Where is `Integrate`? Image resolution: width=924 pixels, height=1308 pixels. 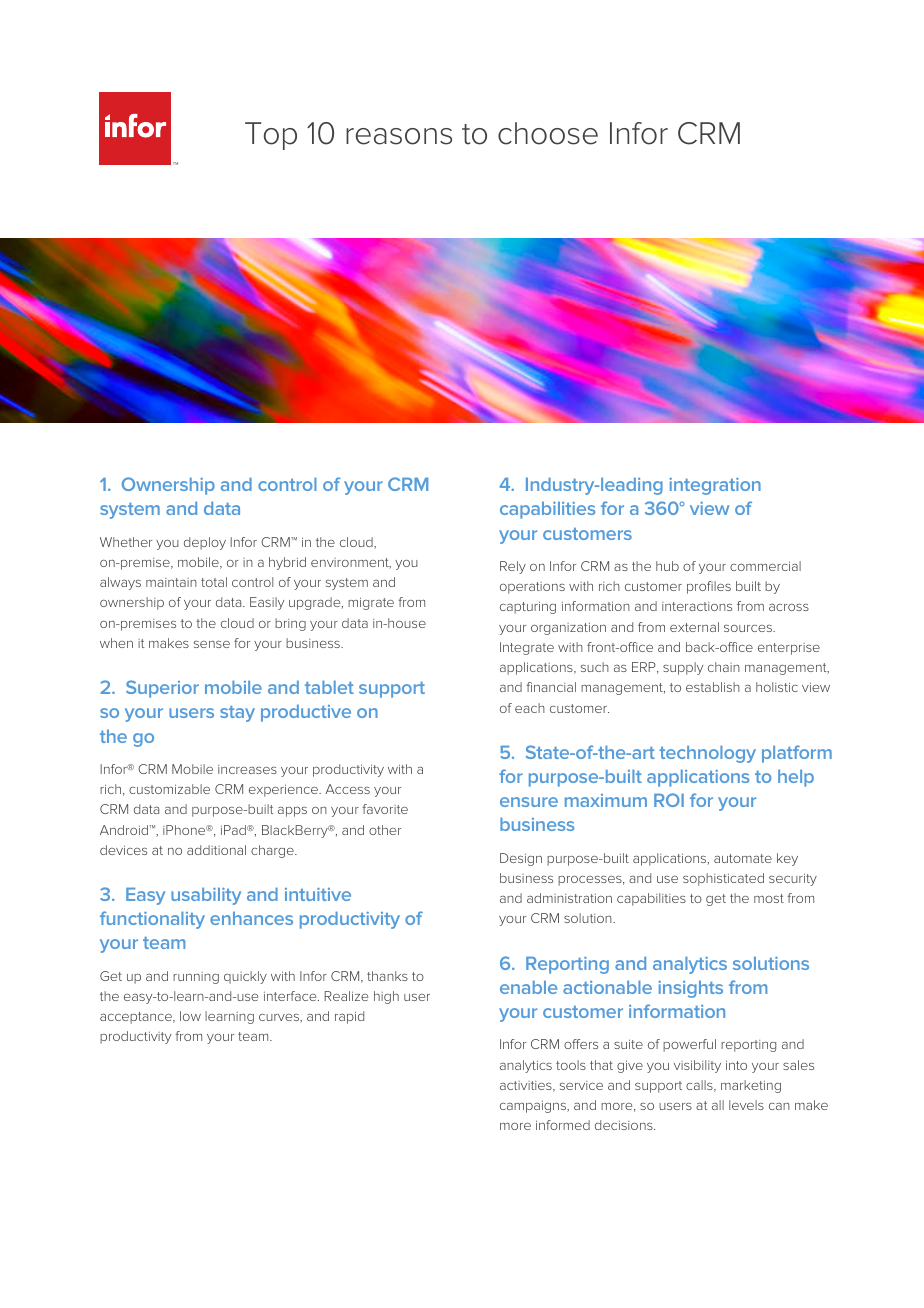 Integrate is located at coordinates (527, 648).
